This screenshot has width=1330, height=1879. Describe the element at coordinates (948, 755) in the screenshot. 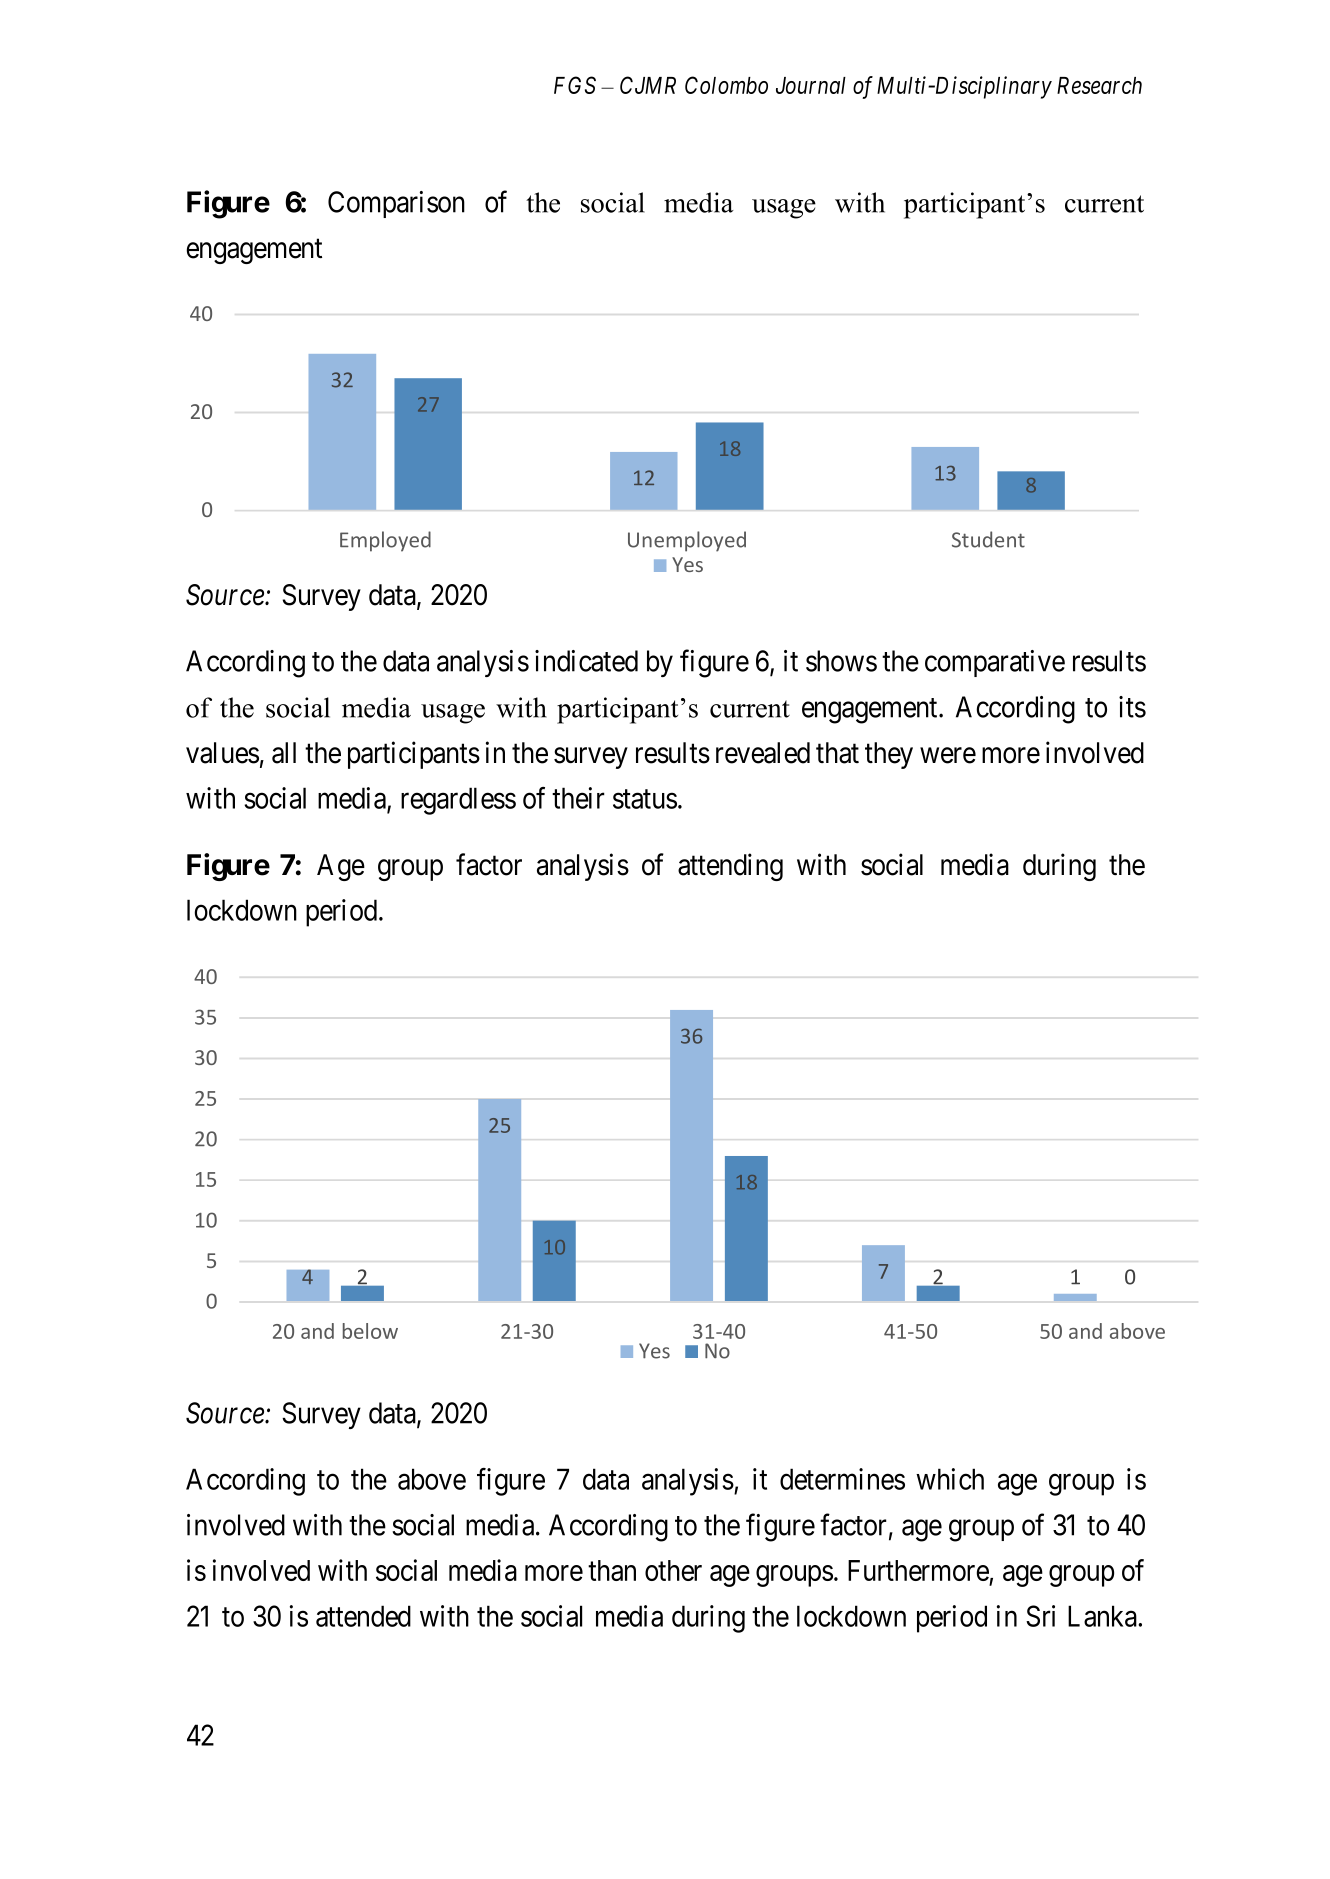

I see `were` at that location.
